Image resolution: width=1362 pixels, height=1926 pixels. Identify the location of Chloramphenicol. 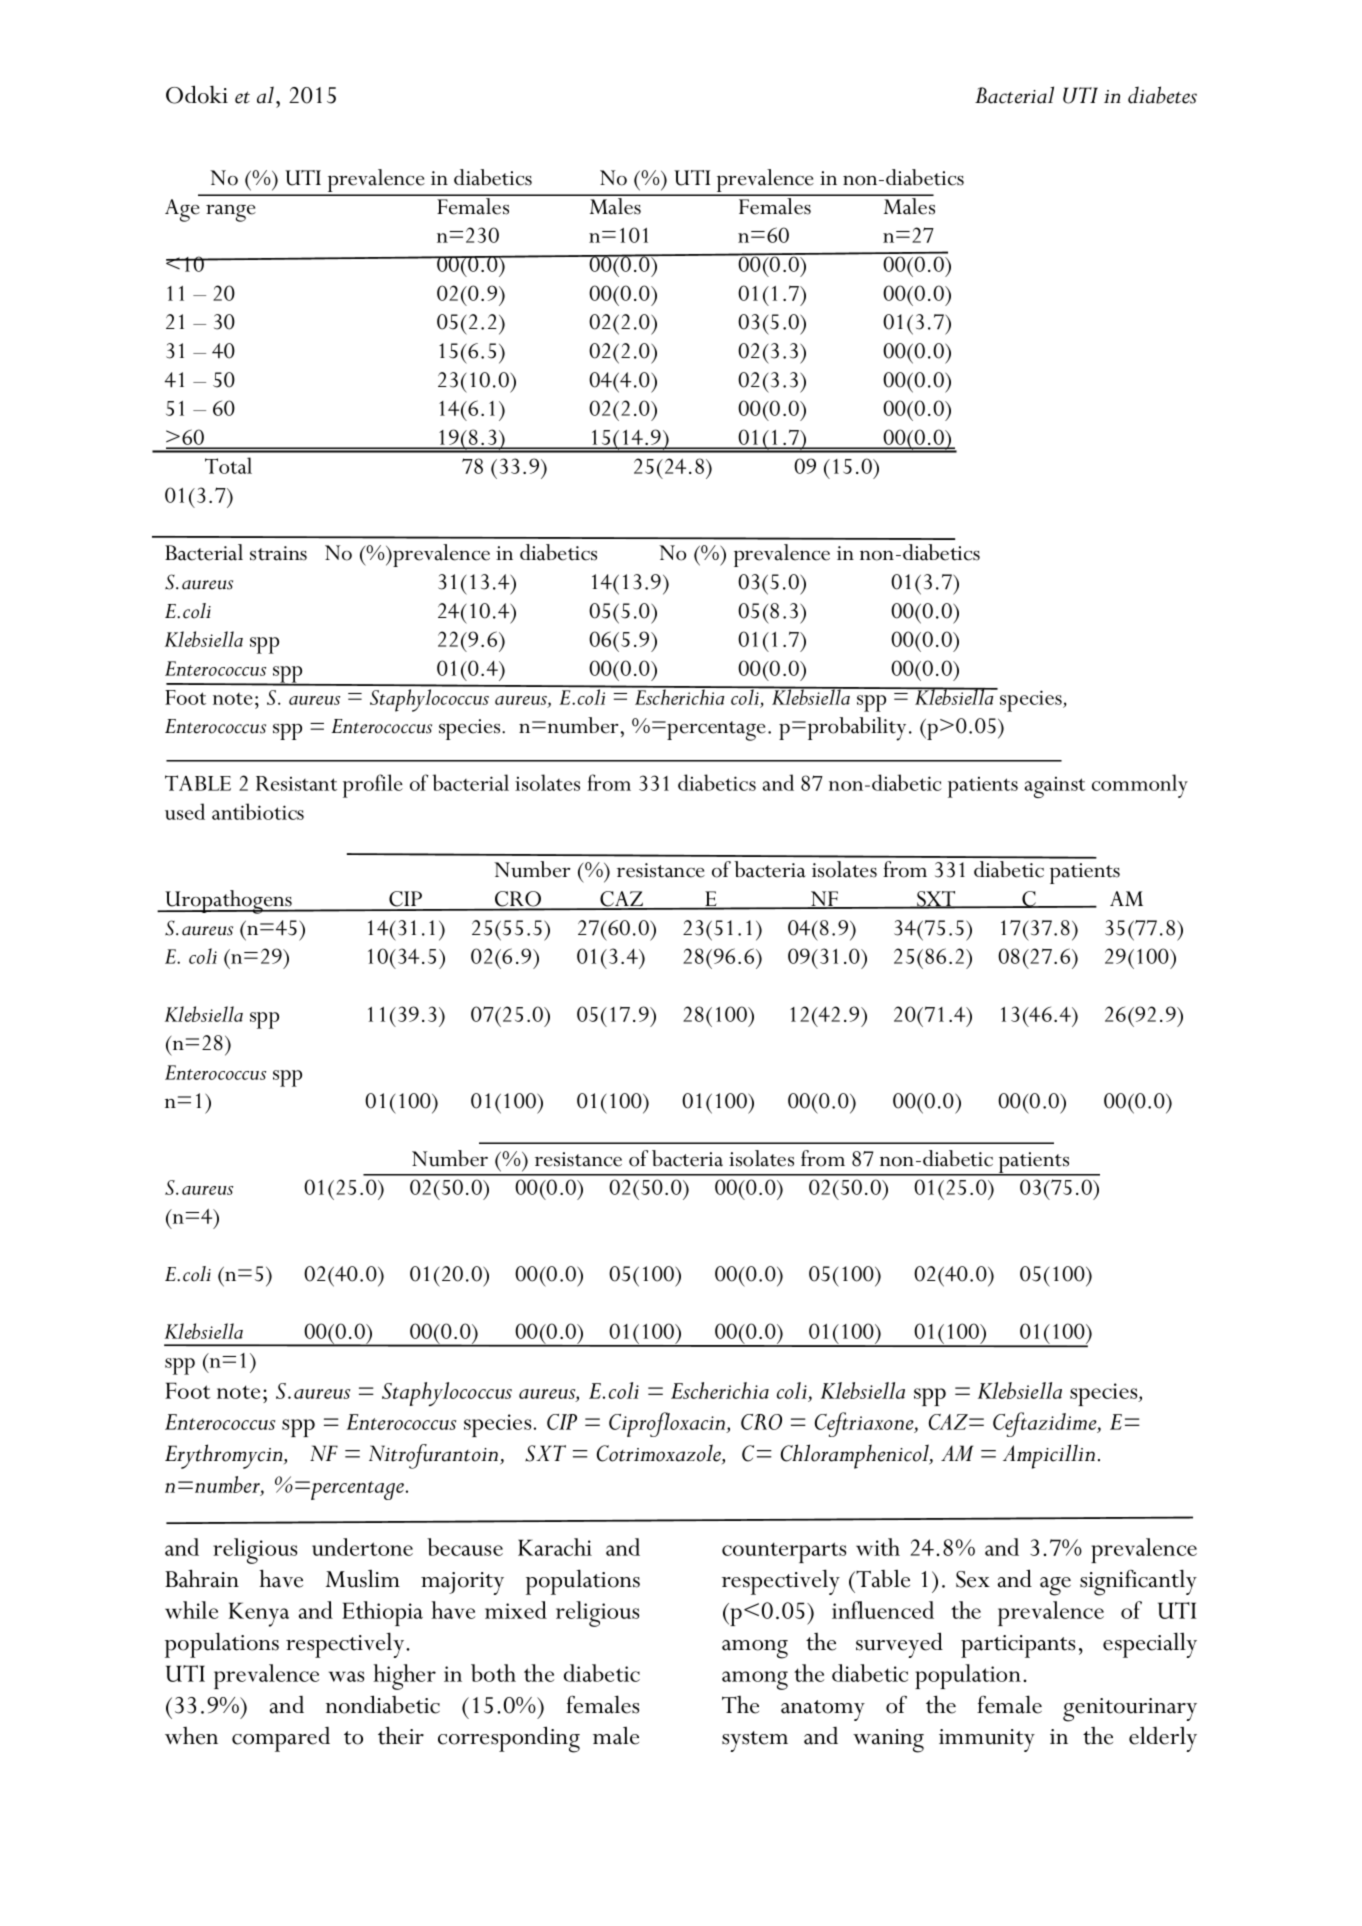
(856, 1456).
